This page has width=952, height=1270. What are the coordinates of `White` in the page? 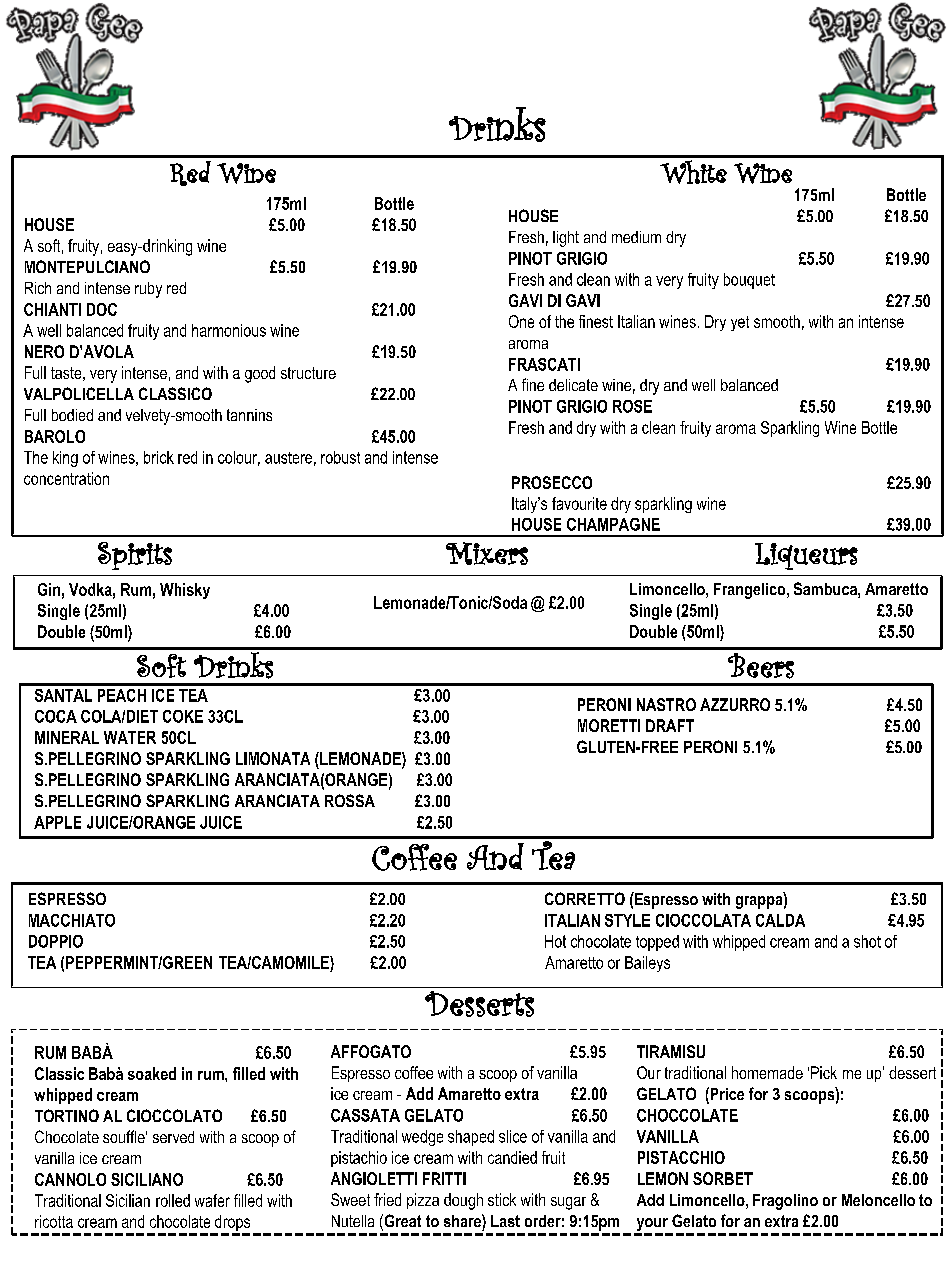 It's located at (693, 172).
